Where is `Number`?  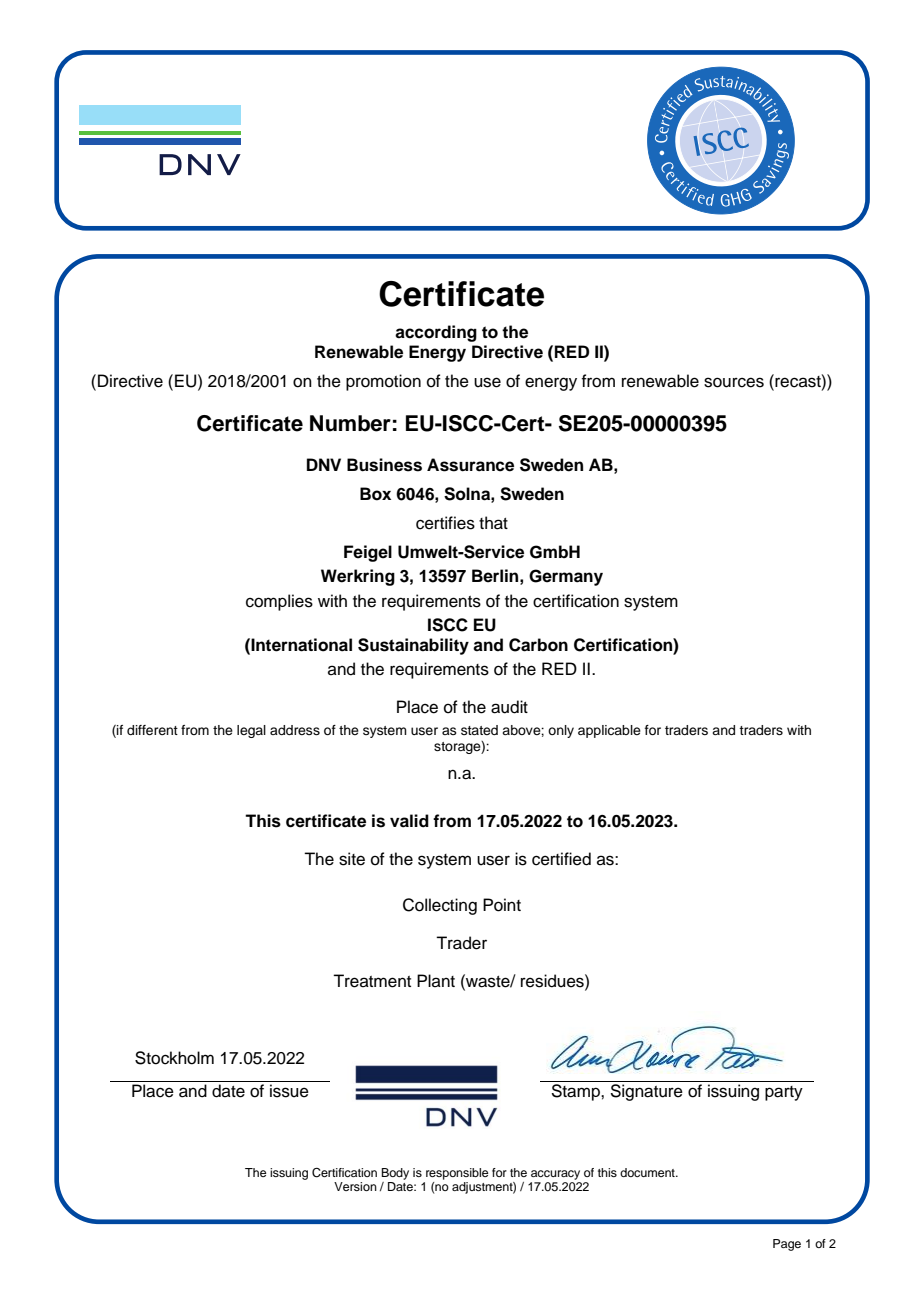
Number is located at coordinates (350, 423).
